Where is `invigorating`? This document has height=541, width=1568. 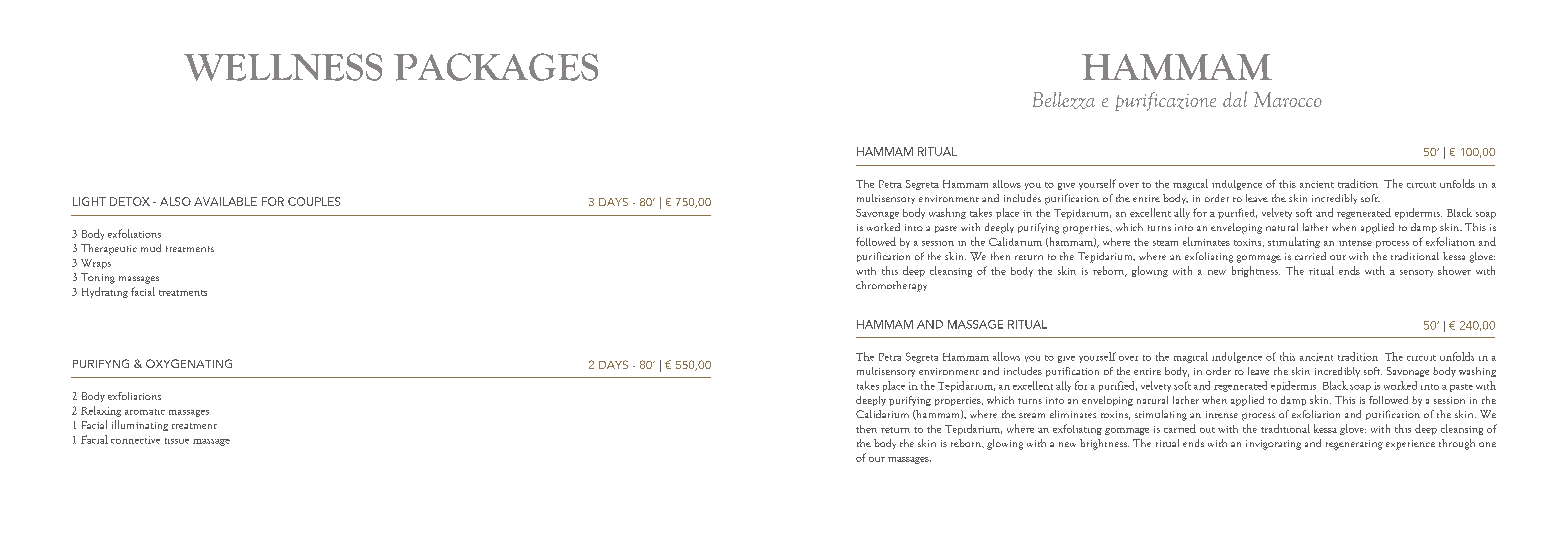 invigorating is located at coordinates (1273, 445).
